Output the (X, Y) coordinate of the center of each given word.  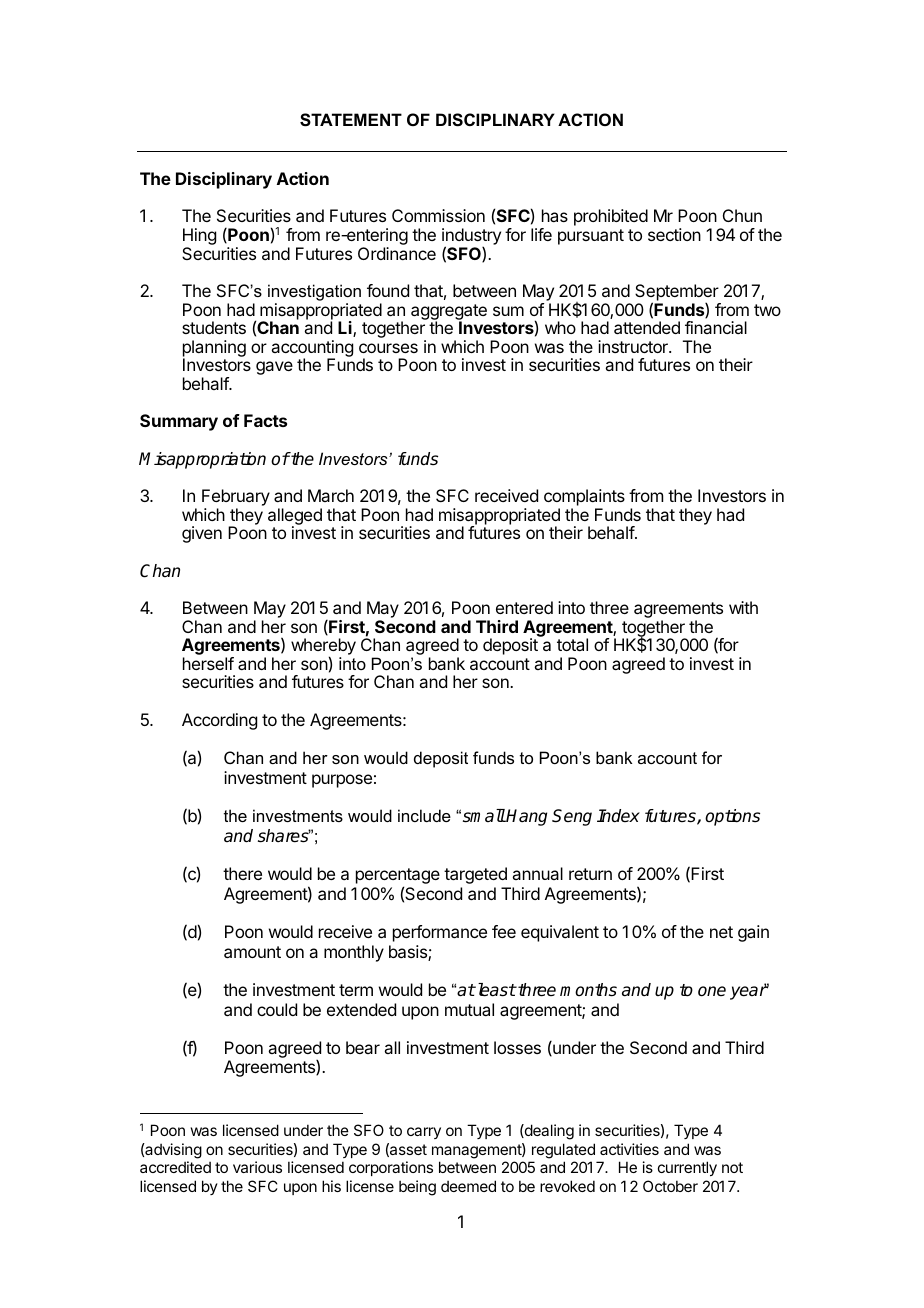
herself (208, 663)
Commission (438, 215)
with (743, 607)
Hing (199, 238)
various (257, 1167)
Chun (742, 215)
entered (524, 607)
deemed (468, 1186)
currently (687, 1168)
